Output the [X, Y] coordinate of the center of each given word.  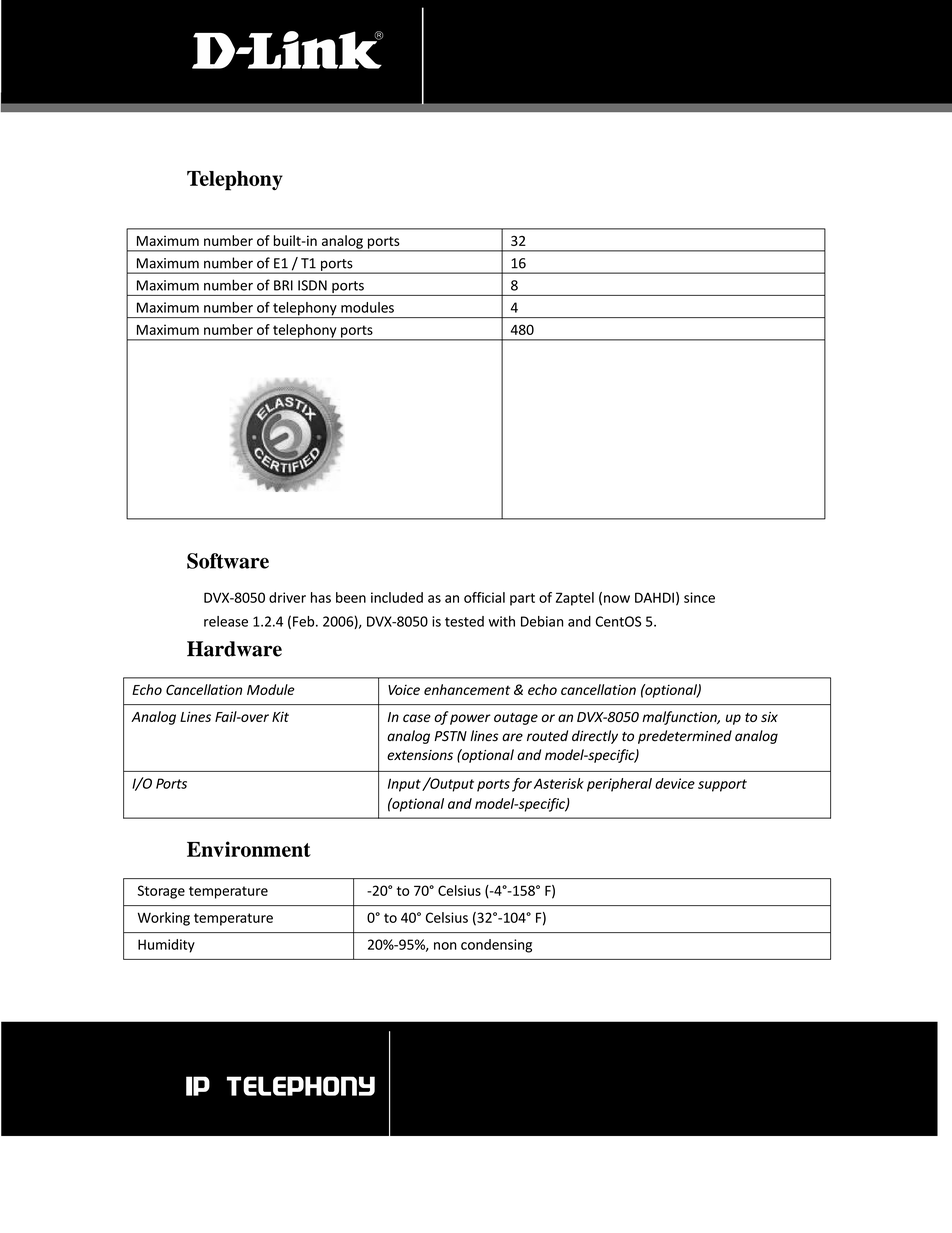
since [699, 597]
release [226, 621]
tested [464, 621]
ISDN [312, 285]
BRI [283, 285]
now [617, 599]
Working [164, 919]
